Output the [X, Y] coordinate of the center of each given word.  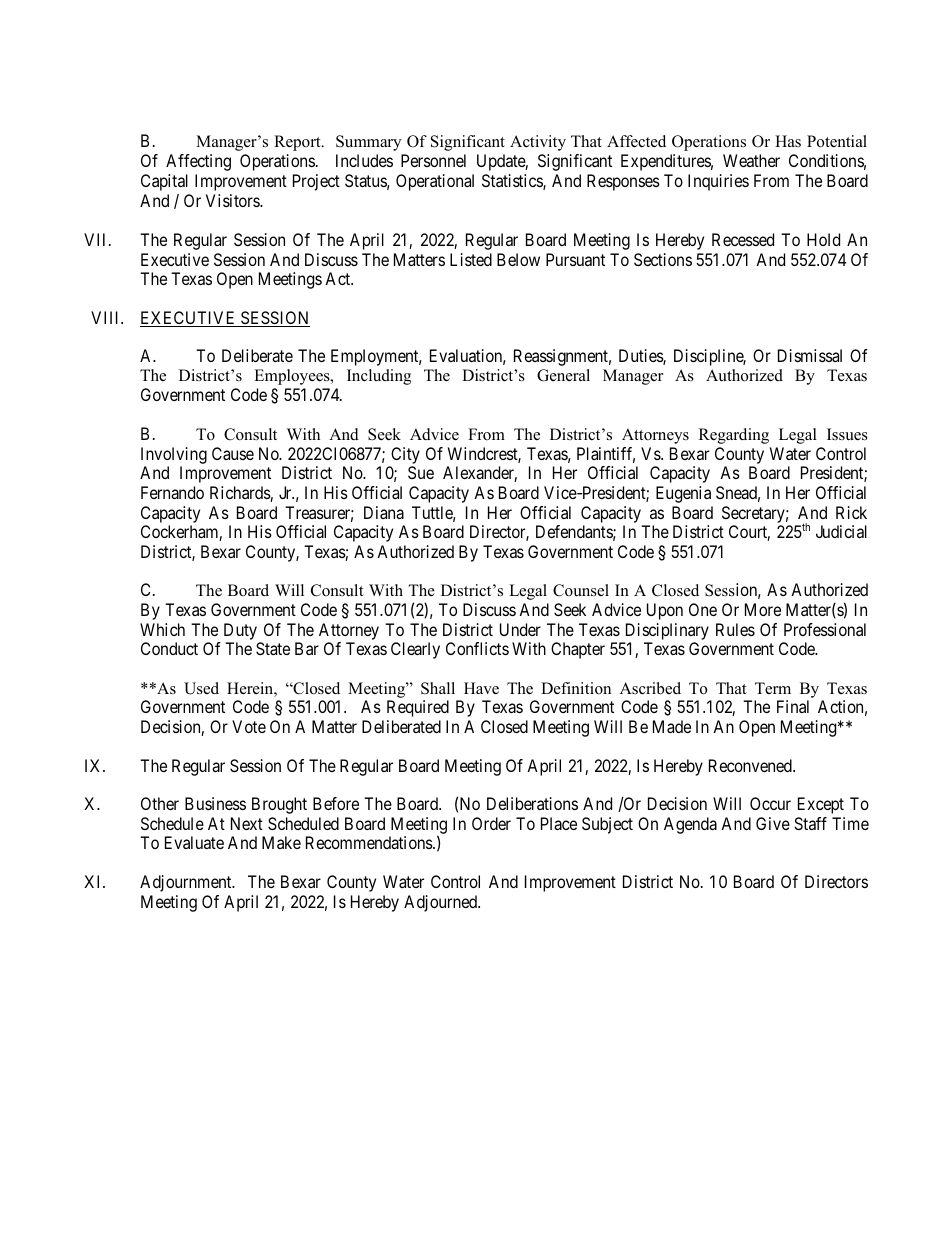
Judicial [841, 531]
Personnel [433, 160]
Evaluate [194, 842]
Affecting [198, 162]
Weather [751, 160]
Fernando [172, 492]
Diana [384, 512]
